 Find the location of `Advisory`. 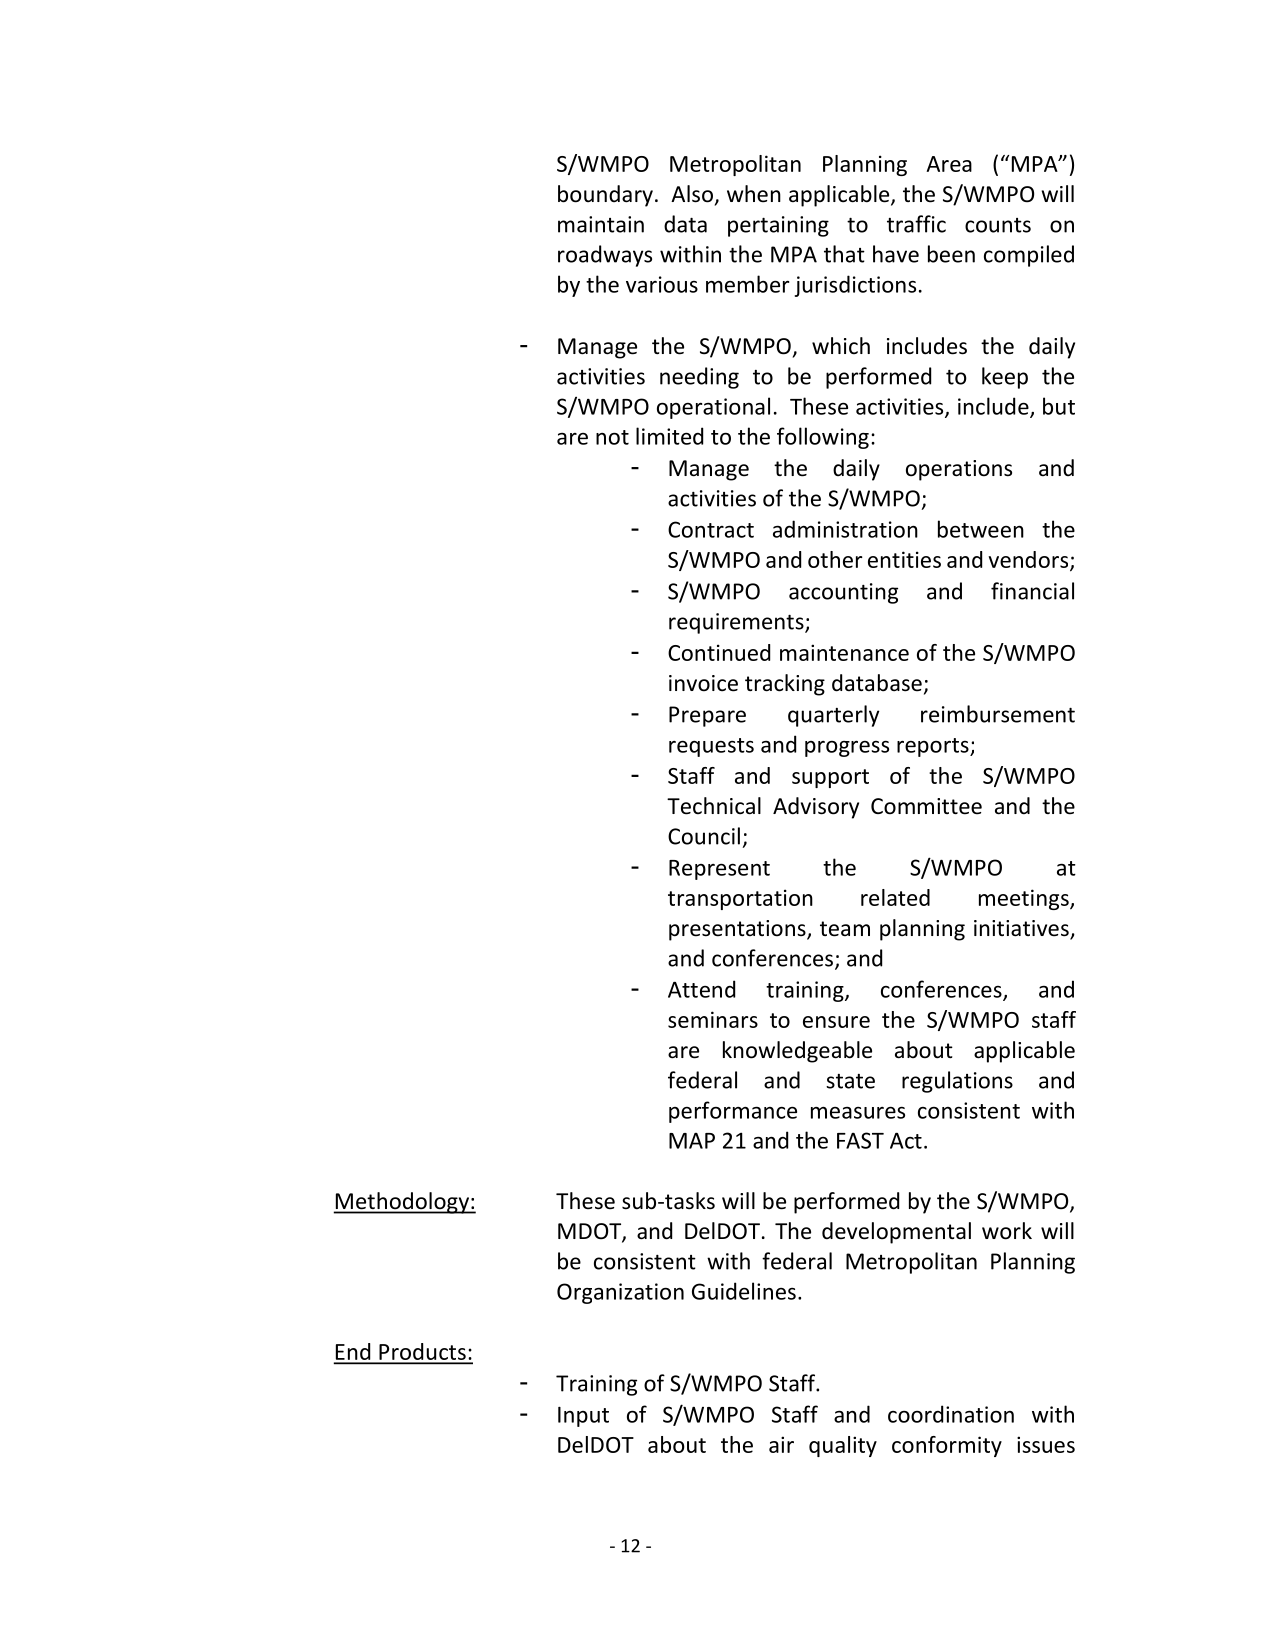

Advisory is located at coordinates (816, 808).
